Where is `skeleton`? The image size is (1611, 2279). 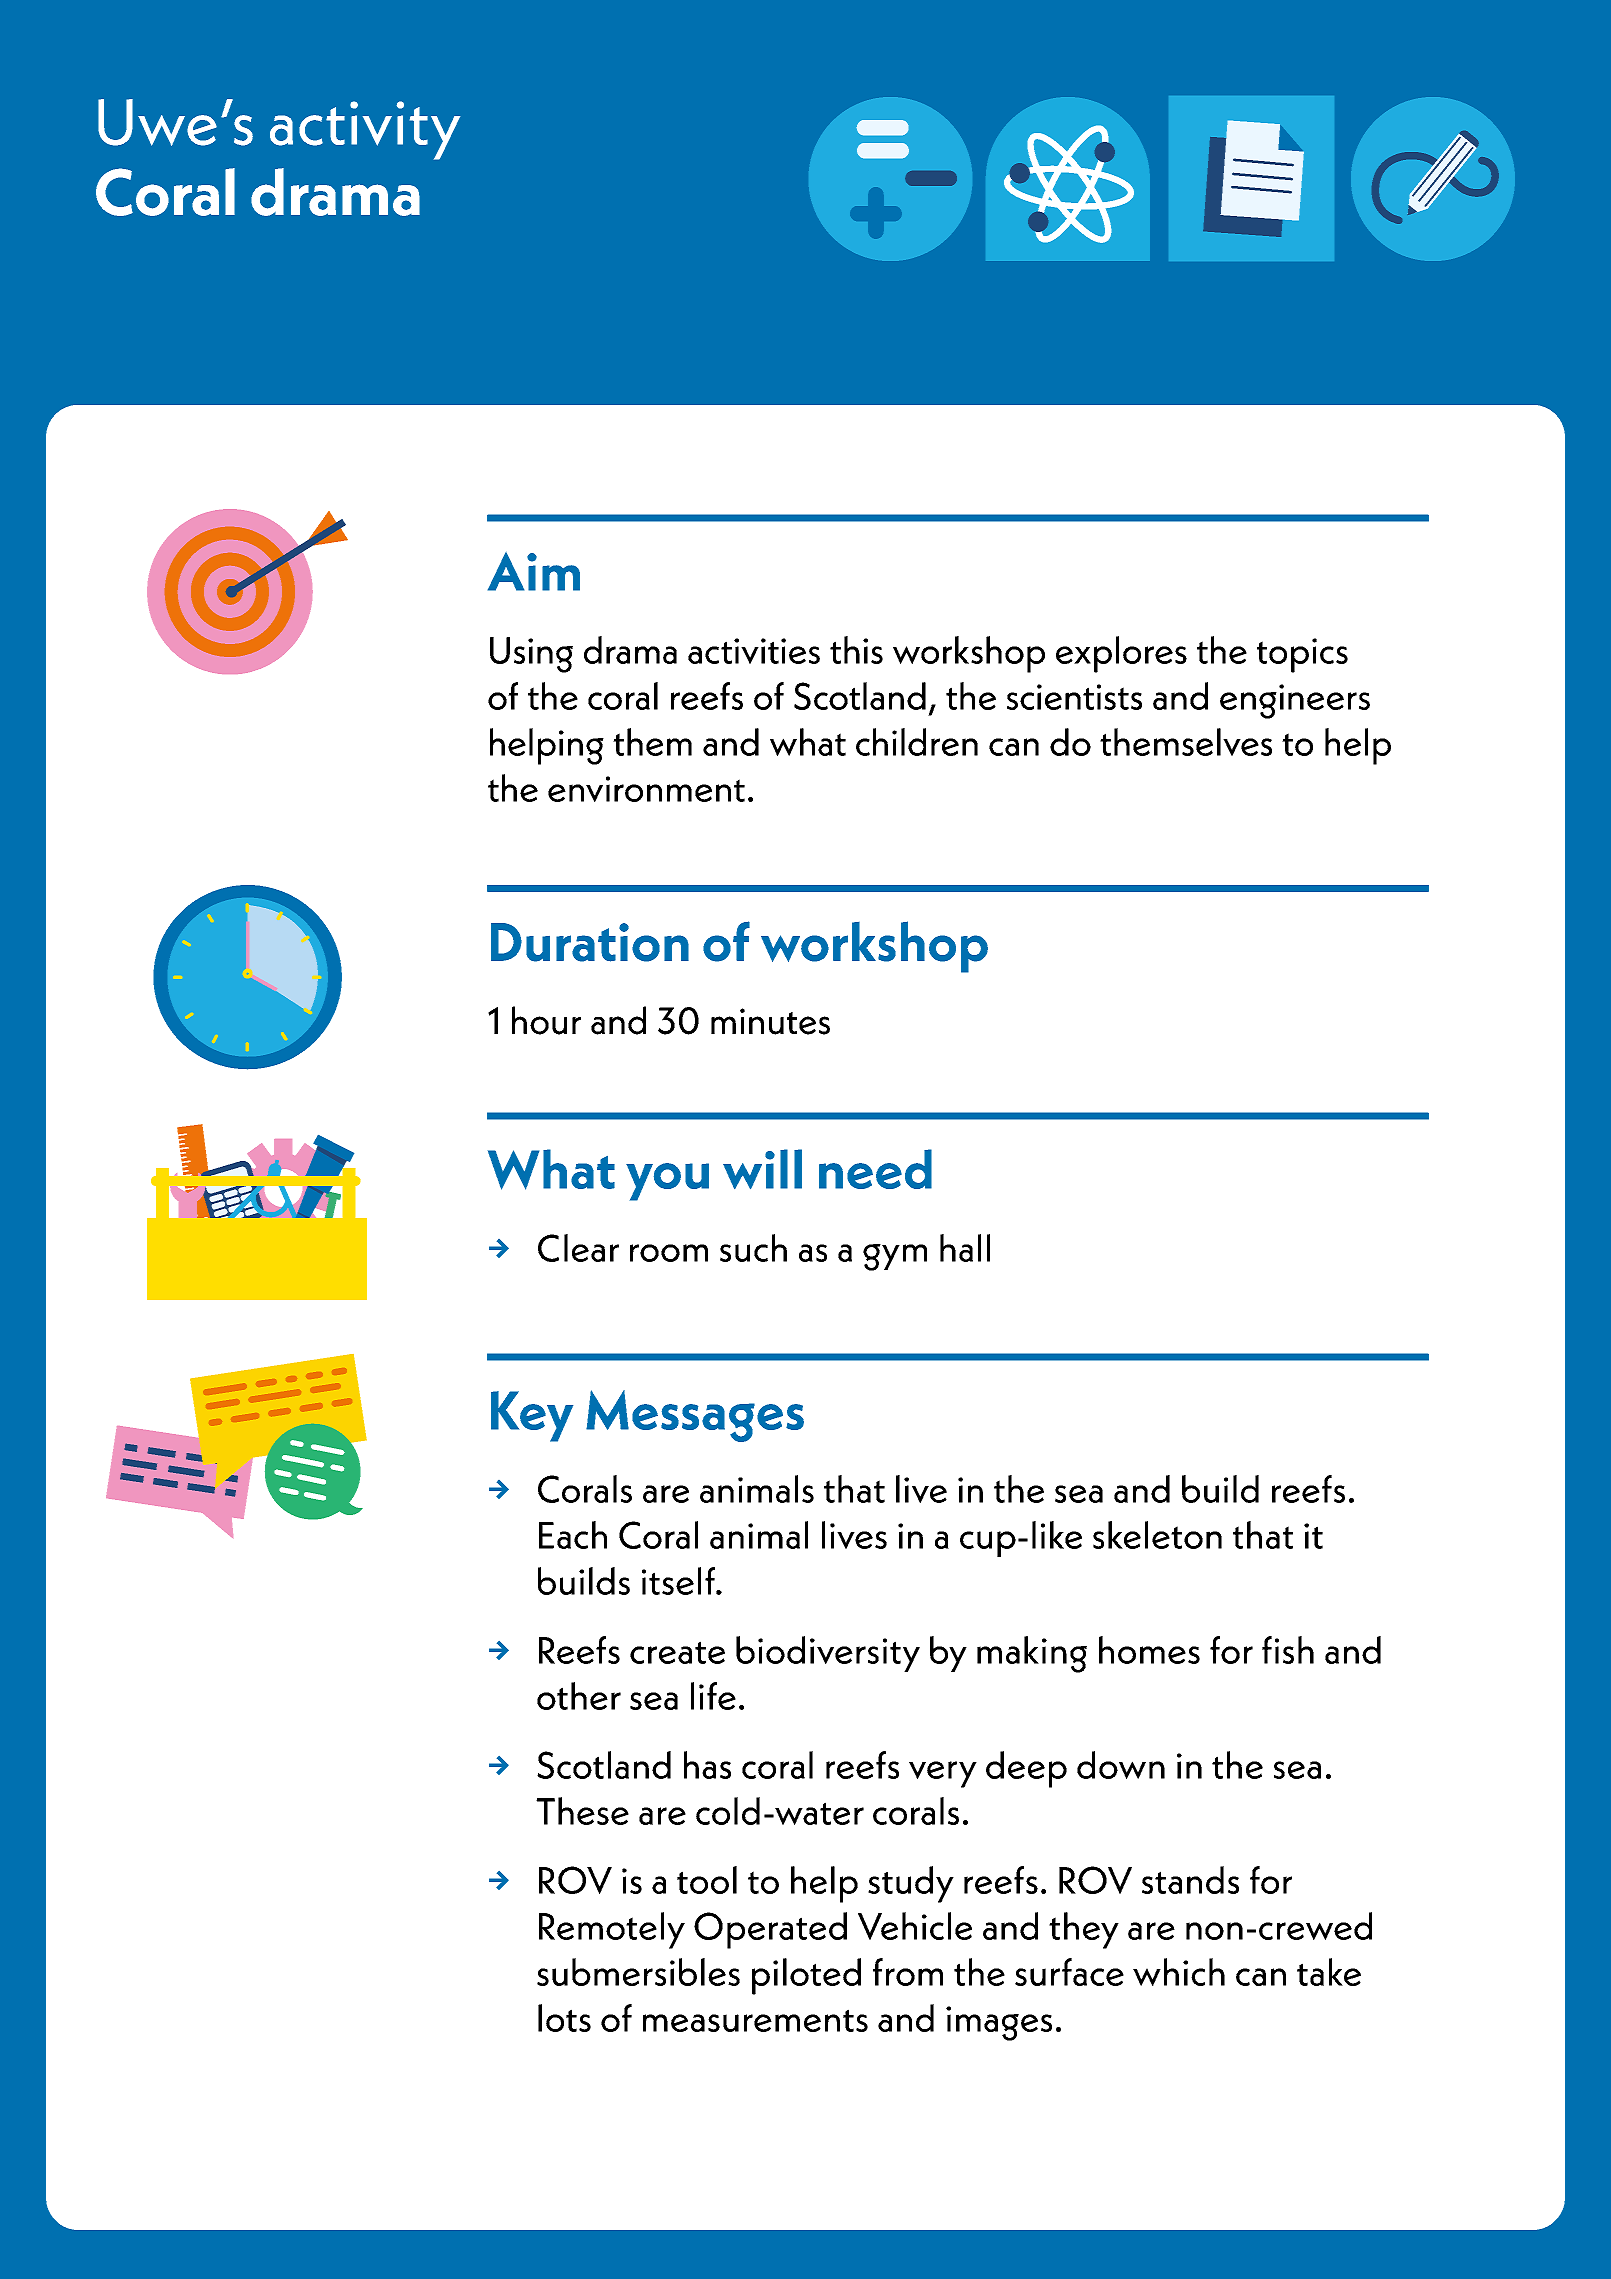 skeleton is located at coordinates (1157, 1535).
